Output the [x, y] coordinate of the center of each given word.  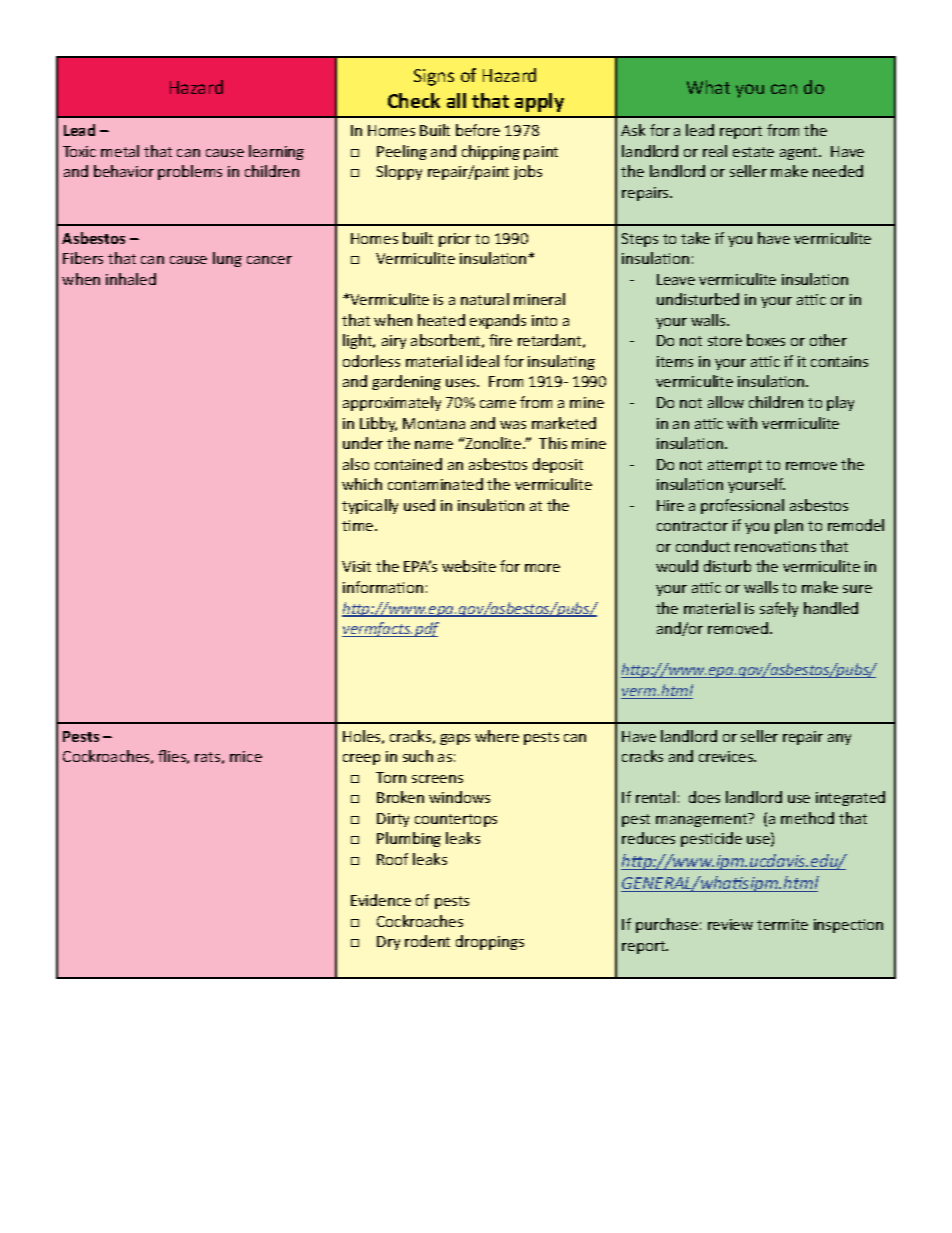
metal [120, 151]
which [362, 484]
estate [753, 152]
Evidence [381, 900]
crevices [727, 756]
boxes [766, 340]
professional [742, 506]
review [730, 924]
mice [246, 756]
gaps [455, 739]
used [419, 505]
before [478, 130]
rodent [427, 941]
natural [485, 299]
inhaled [131, 279]
